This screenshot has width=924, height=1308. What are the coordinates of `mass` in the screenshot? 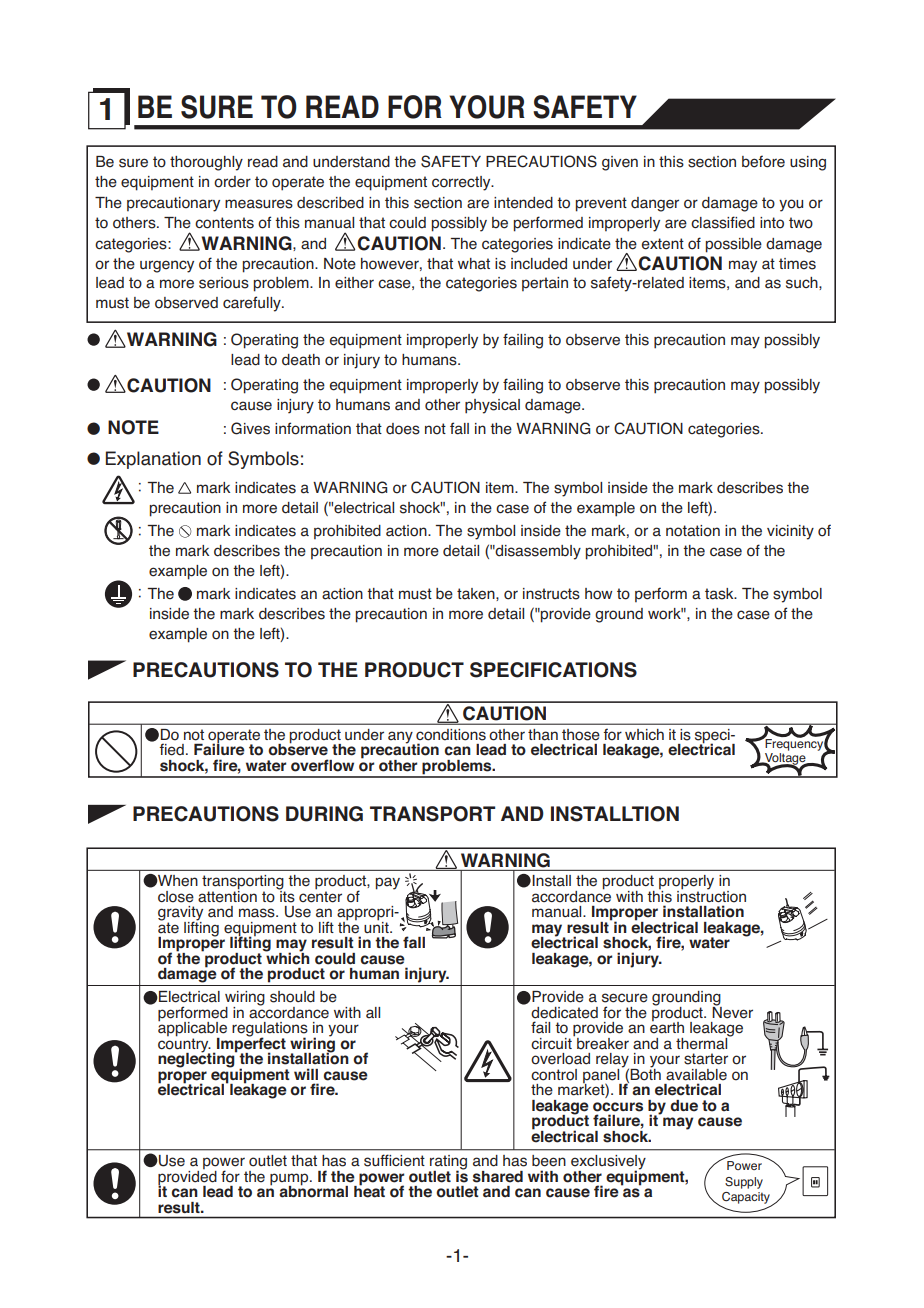 It's located at (258, 913).
